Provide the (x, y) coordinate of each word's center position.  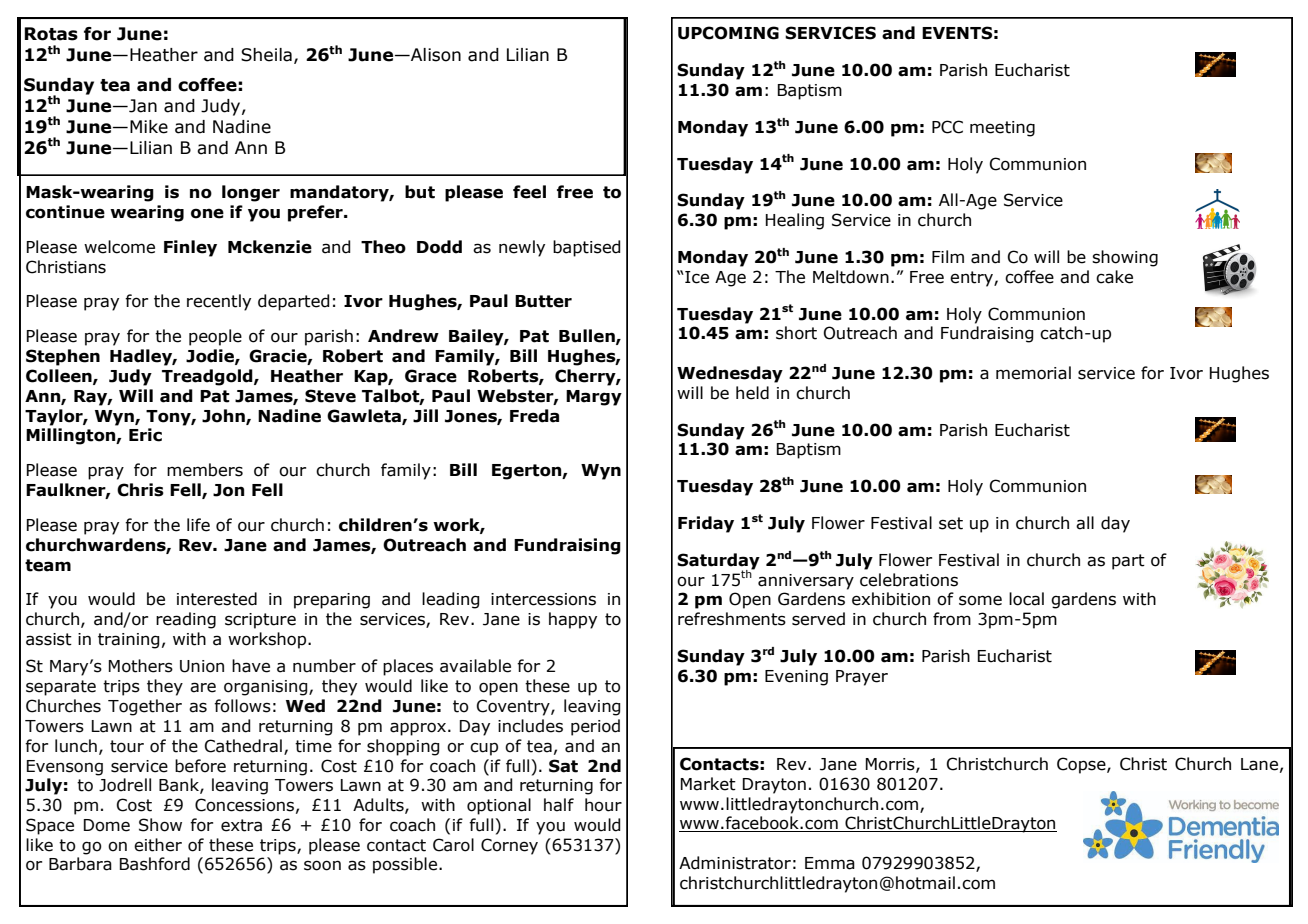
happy (573, 620)
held (752, 393)
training (129, 641)
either (158, 845)
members (205, 470)
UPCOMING (728, 33)
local (1026, 599)
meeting (1002, 129)
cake (1114, 277)
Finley (190, 248)
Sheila (266, 55)
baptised (587, 248)
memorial (1033, 373)
